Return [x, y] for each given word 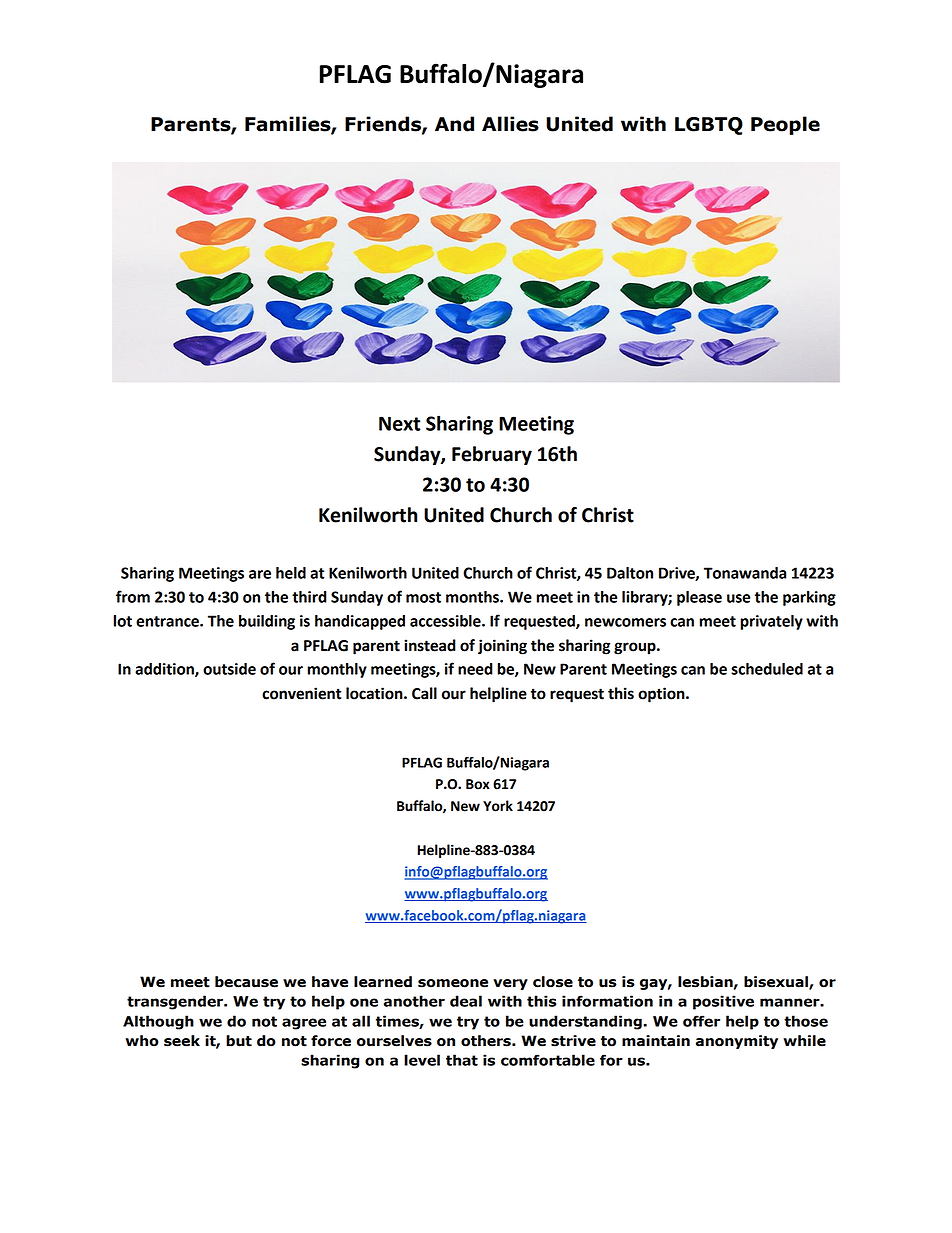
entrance [168, 621]
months [473, 597]
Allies [510, 124]
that [462, 1060]
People [785, 125]
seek [182, 1041]
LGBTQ [709, 126]
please [699, 598]
